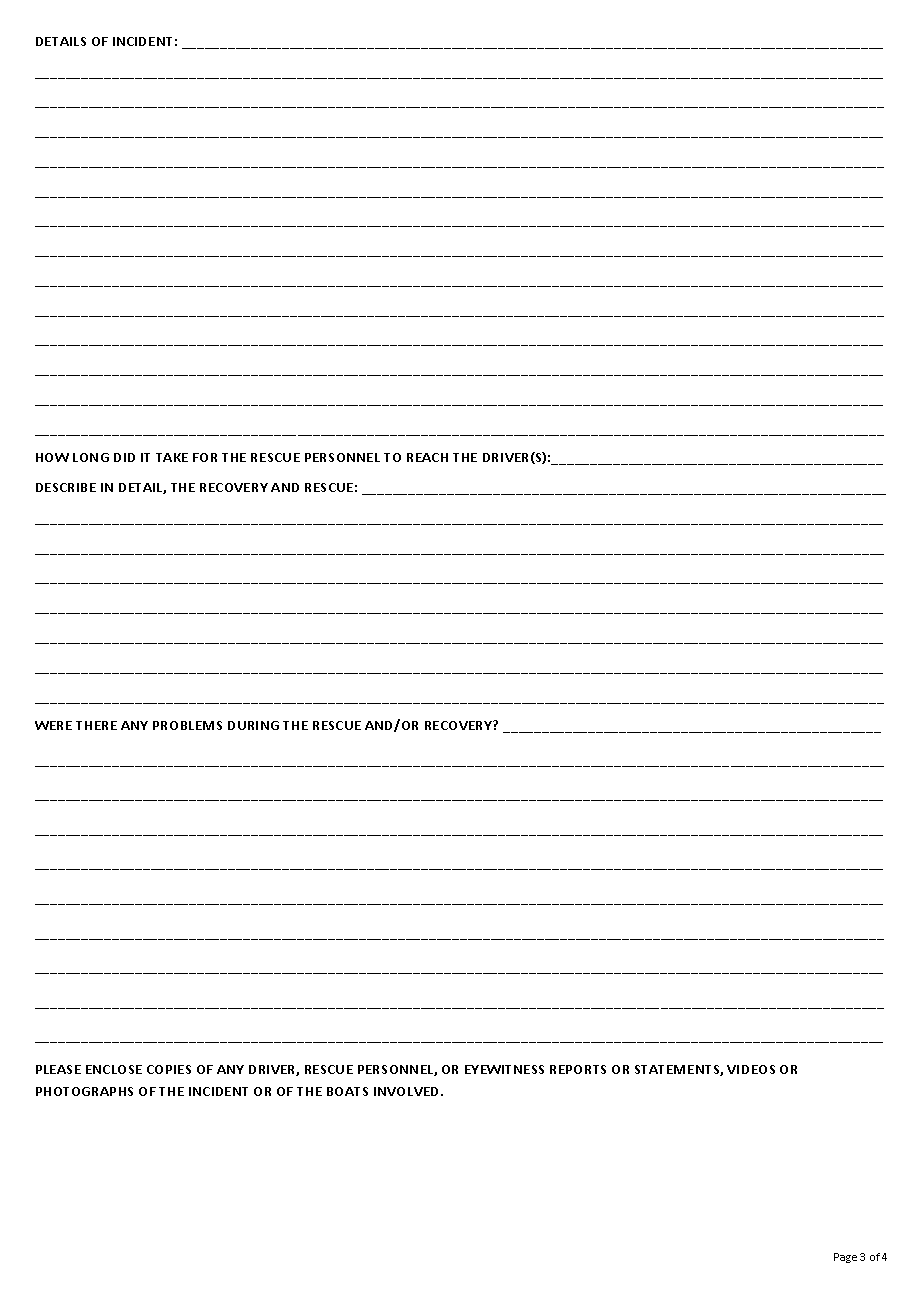 This image has width=924, height=1308. What do you see at coordinates (124, 457) in the image?
I see `DID` at bounding box center [124, 457].
